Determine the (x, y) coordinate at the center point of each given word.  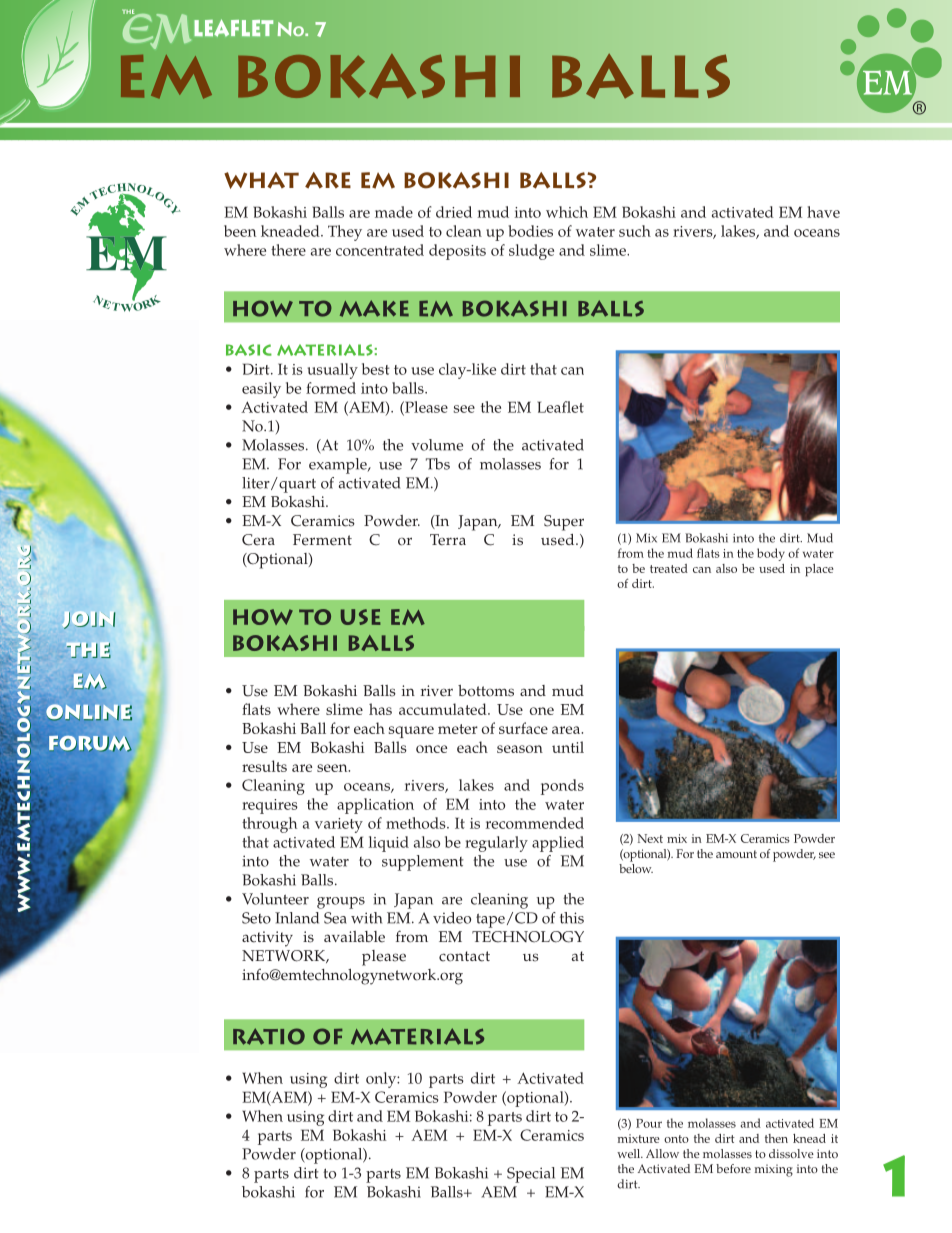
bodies (530, 231)
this (572, 918)
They (345, 233)
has (380, 709)
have (823, 212)
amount (736, 854)
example (339, 466)
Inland (297, 918)
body (771, 554)
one (542, 711)
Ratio (269, 1036)
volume (437, 445)
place (819, 570)
